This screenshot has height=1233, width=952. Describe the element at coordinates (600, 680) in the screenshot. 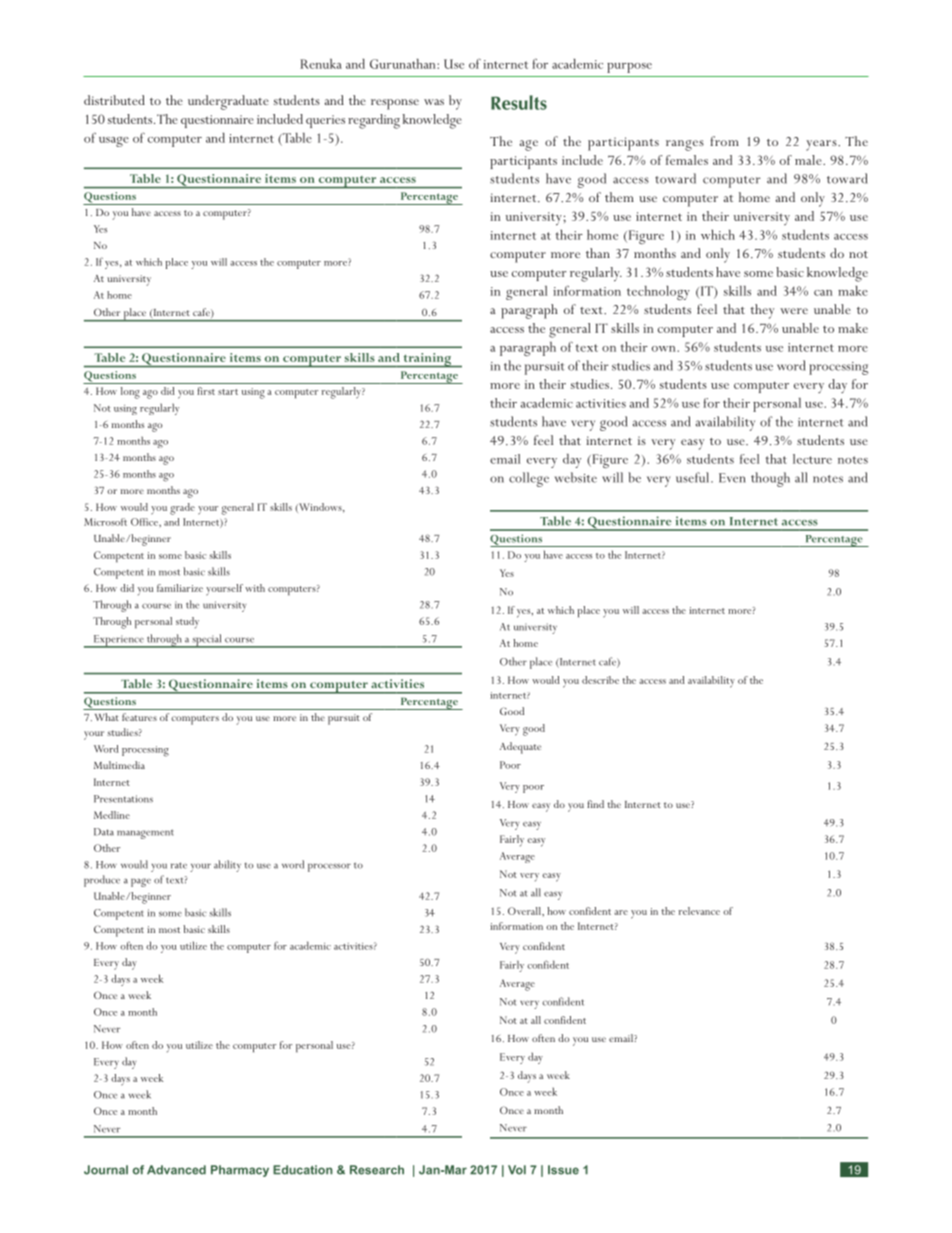

I see `describe` at that location.
